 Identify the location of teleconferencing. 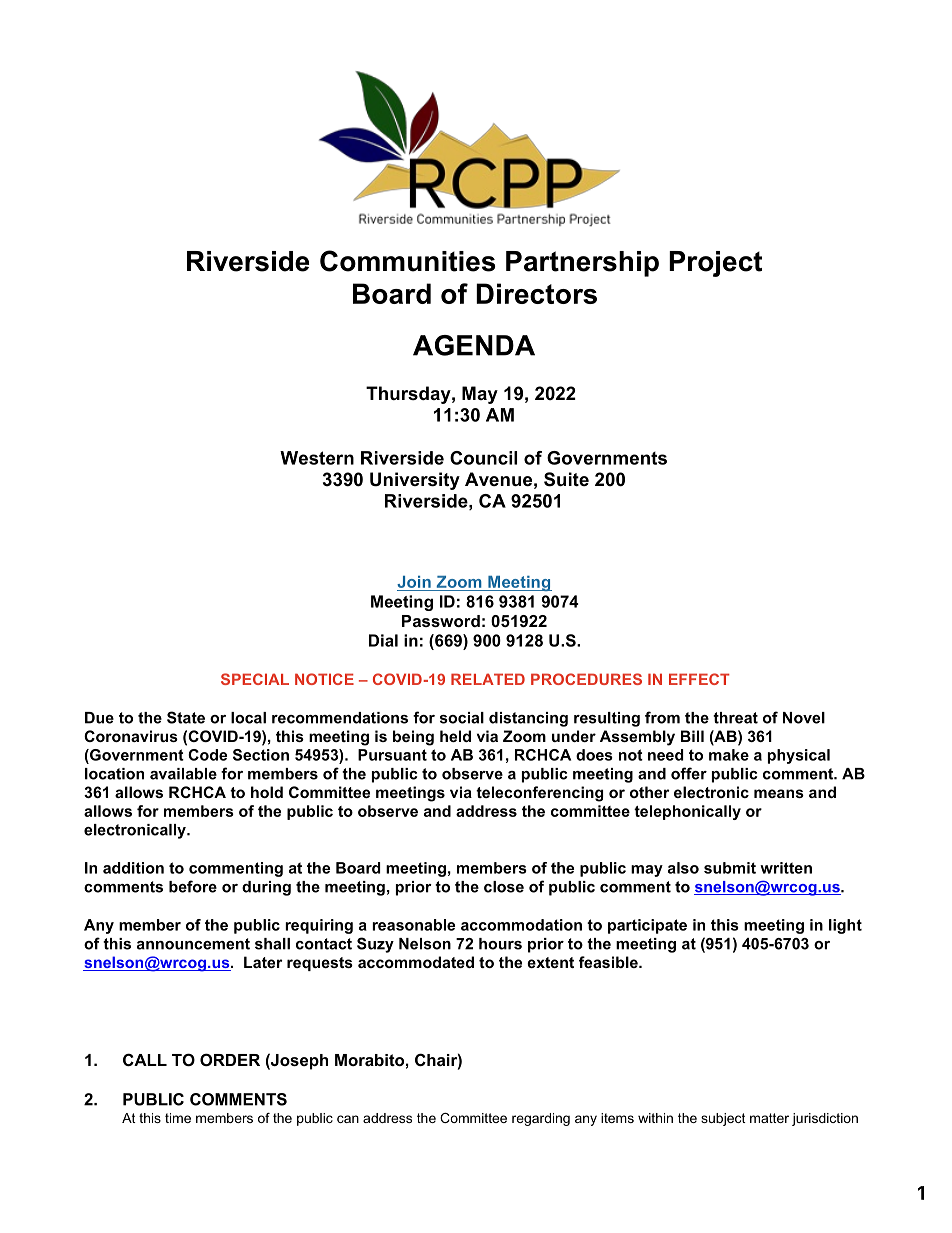
(539, 794).
